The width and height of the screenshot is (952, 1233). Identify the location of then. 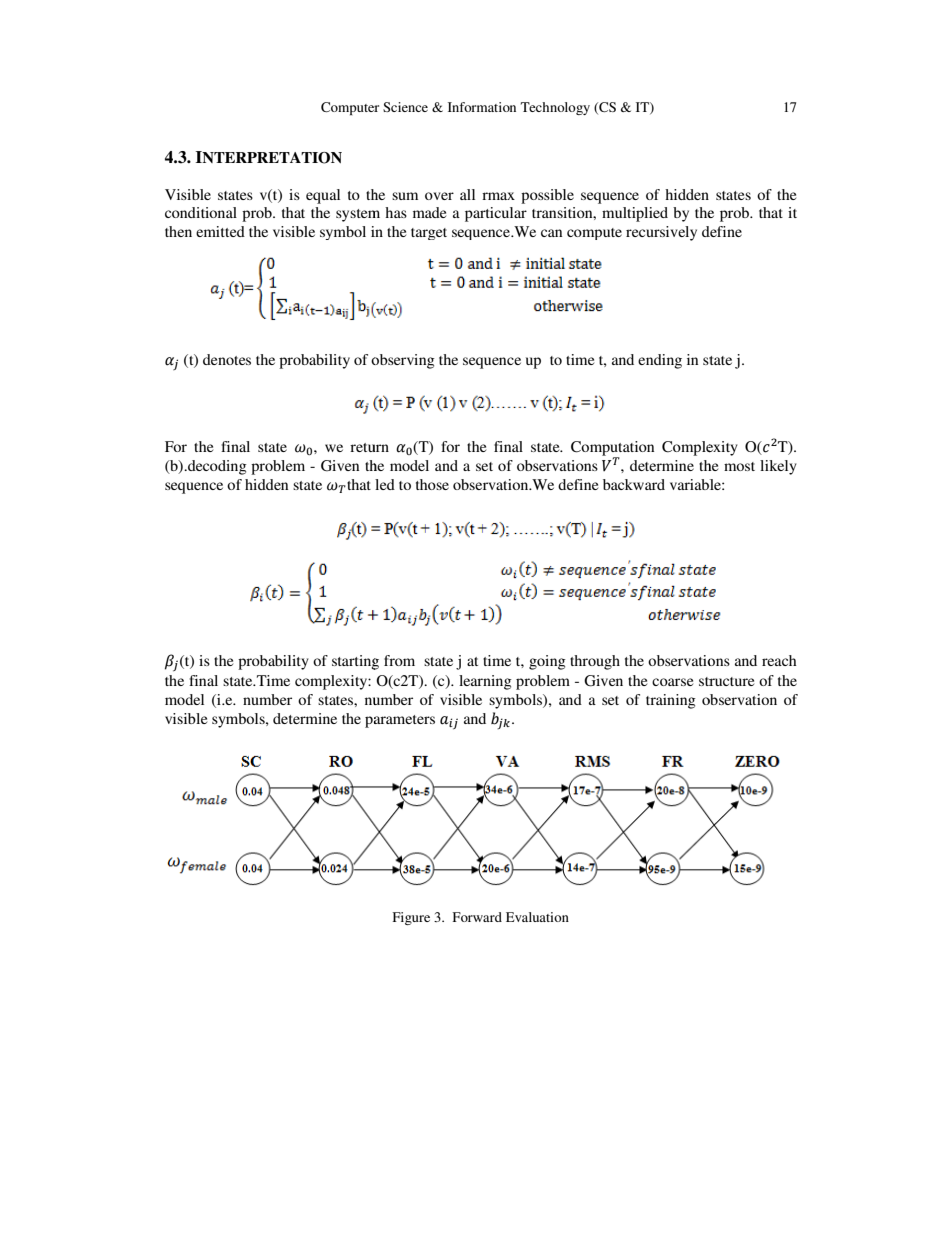
(178, 231).
